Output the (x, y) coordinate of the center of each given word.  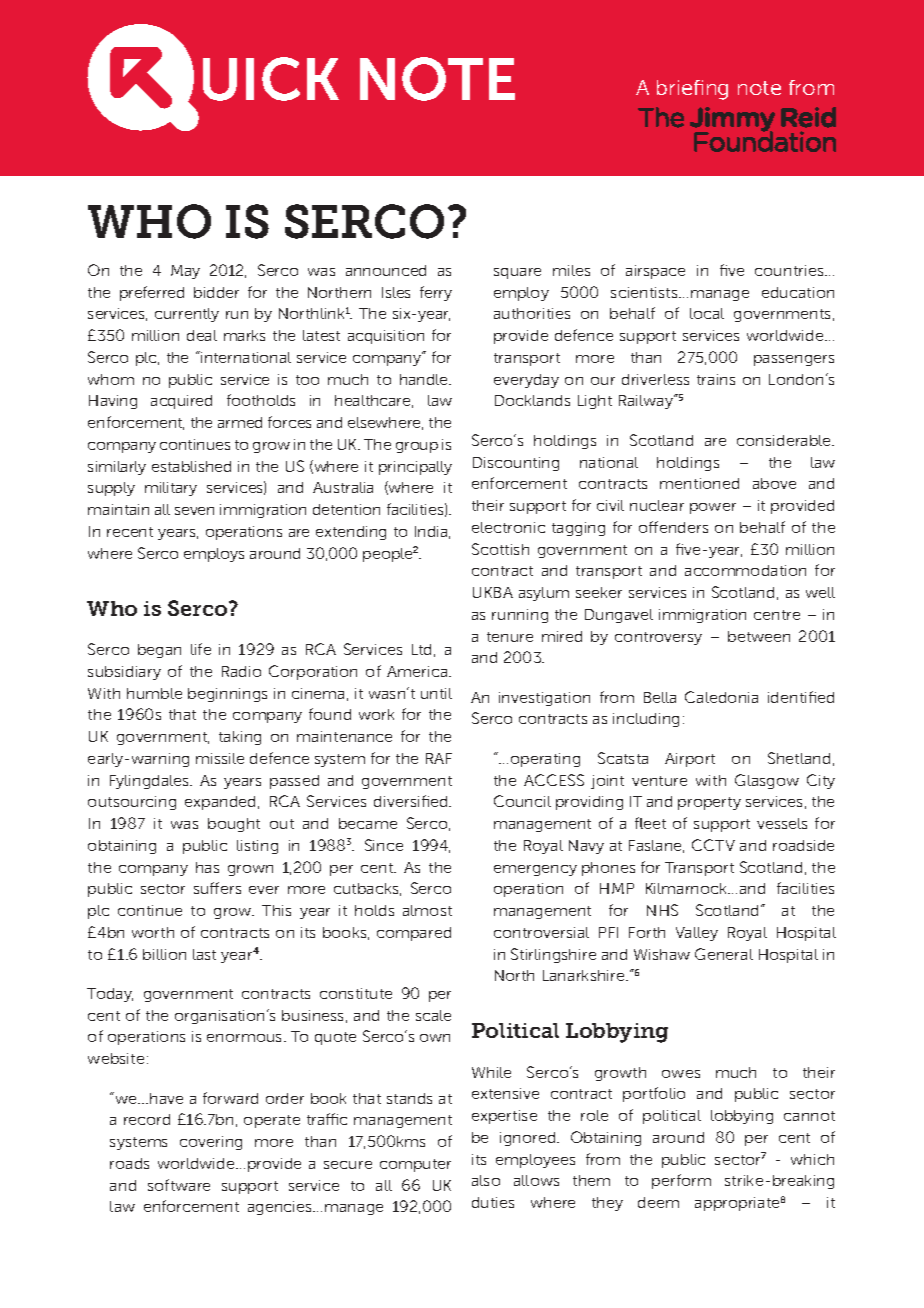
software (179, 1185)
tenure (510, 637)
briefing (692, 90)
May (185, 272)
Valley (697, 934)
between (759, 636)
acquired (181, 402)
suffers (217, 888)
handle (425, 379)
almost (427, 910)
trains (716, 379)
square (517, 273)
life (201, 649)
